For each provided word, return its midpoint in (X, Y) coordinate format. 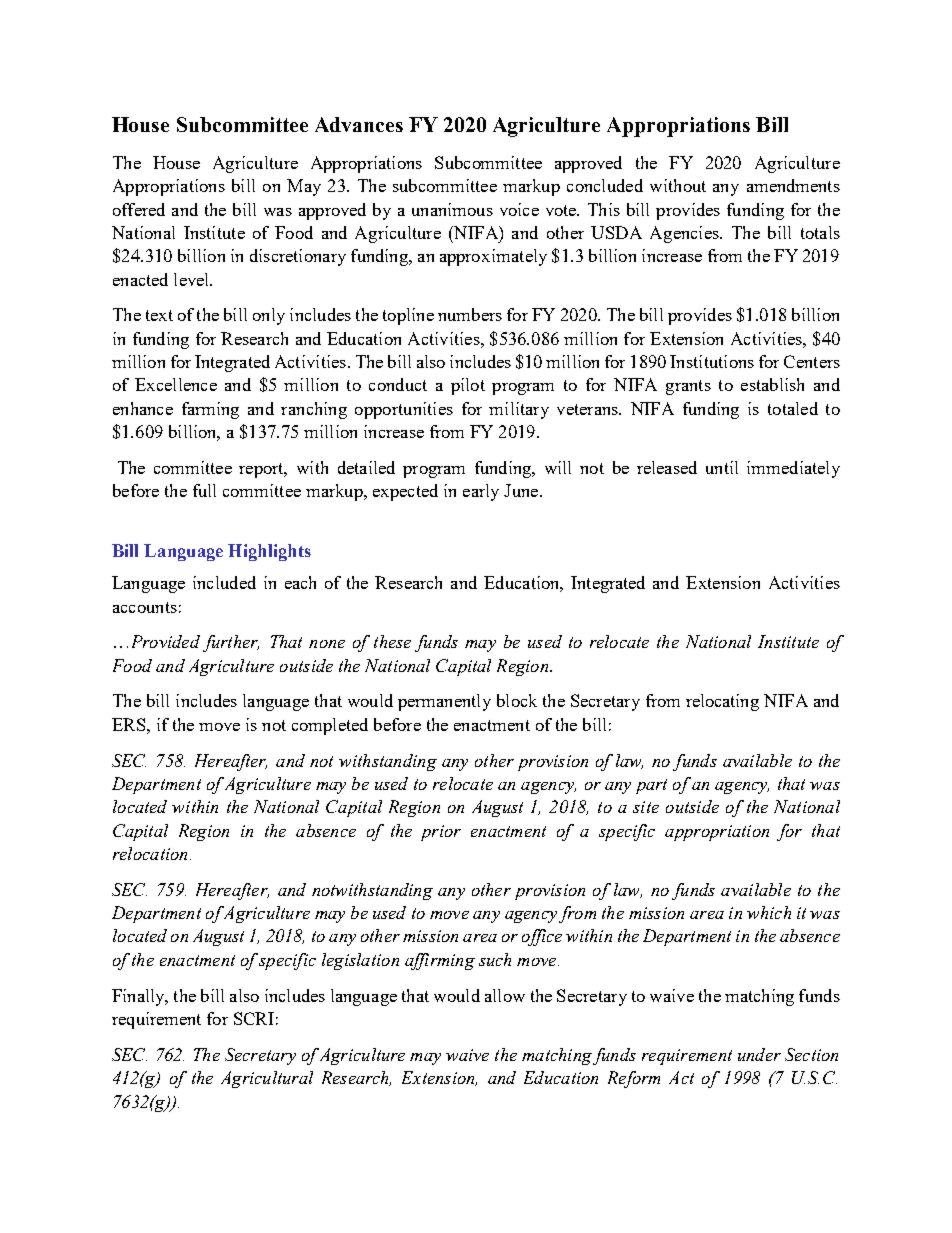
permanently (444, 702)
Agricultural (267, 1079)
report (262, 470)
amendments (793, 185)
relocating (722, 702)
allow (505, 995)
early (481, 492)
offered (139, 209)
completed (330, 726)
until (722, 467)
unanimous (452, 209)
